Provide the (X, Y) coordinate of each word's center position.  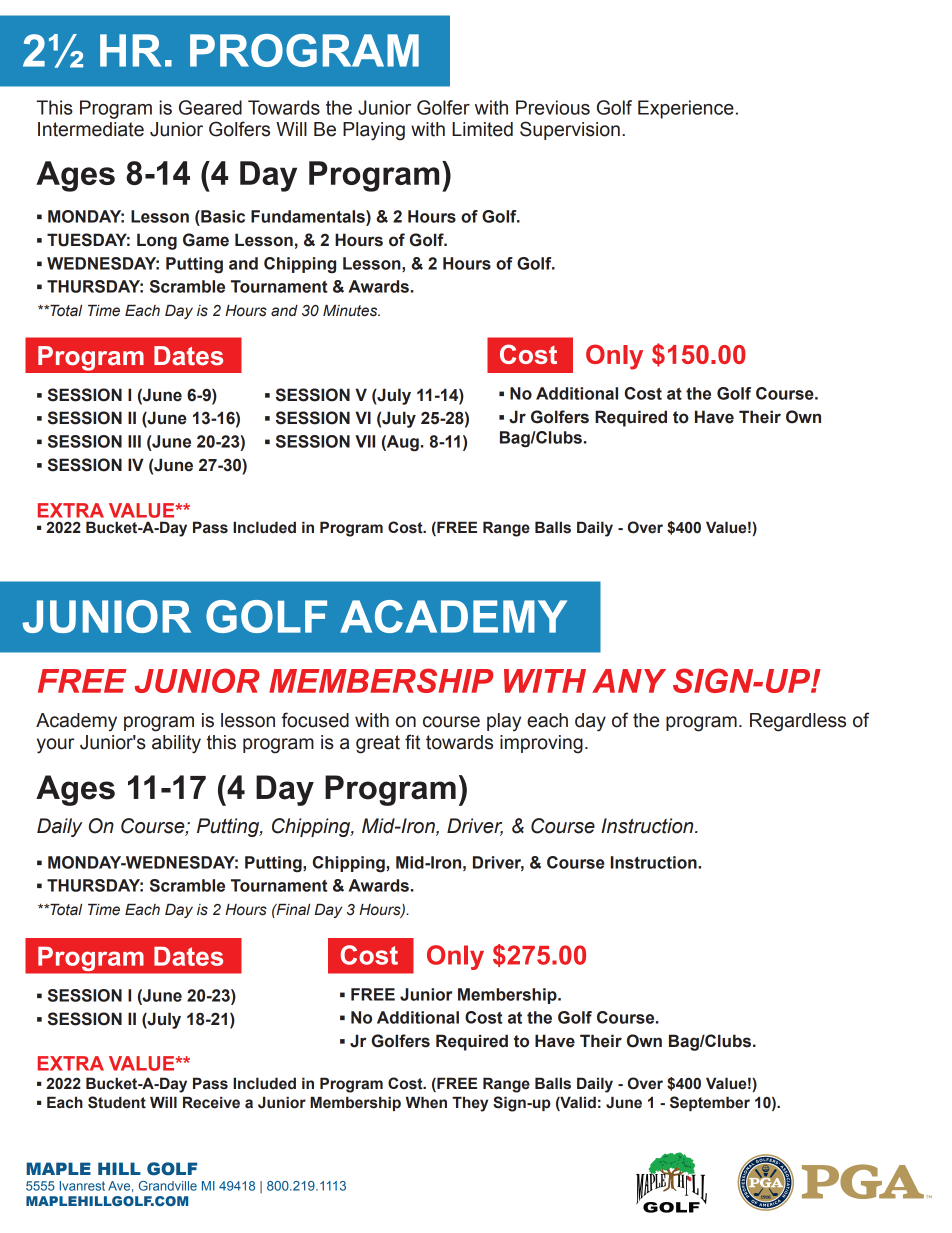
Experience (686, 109)
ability (176, 744)
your (56, 746)
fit (412, 742)
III (134, 441)
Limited (482, 129)
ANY (629, 681)
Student (117, 1102)
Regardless (798, 722)
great (378, 744)
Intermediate (91, 129)
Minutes (351, 311)
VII (365, 441)
